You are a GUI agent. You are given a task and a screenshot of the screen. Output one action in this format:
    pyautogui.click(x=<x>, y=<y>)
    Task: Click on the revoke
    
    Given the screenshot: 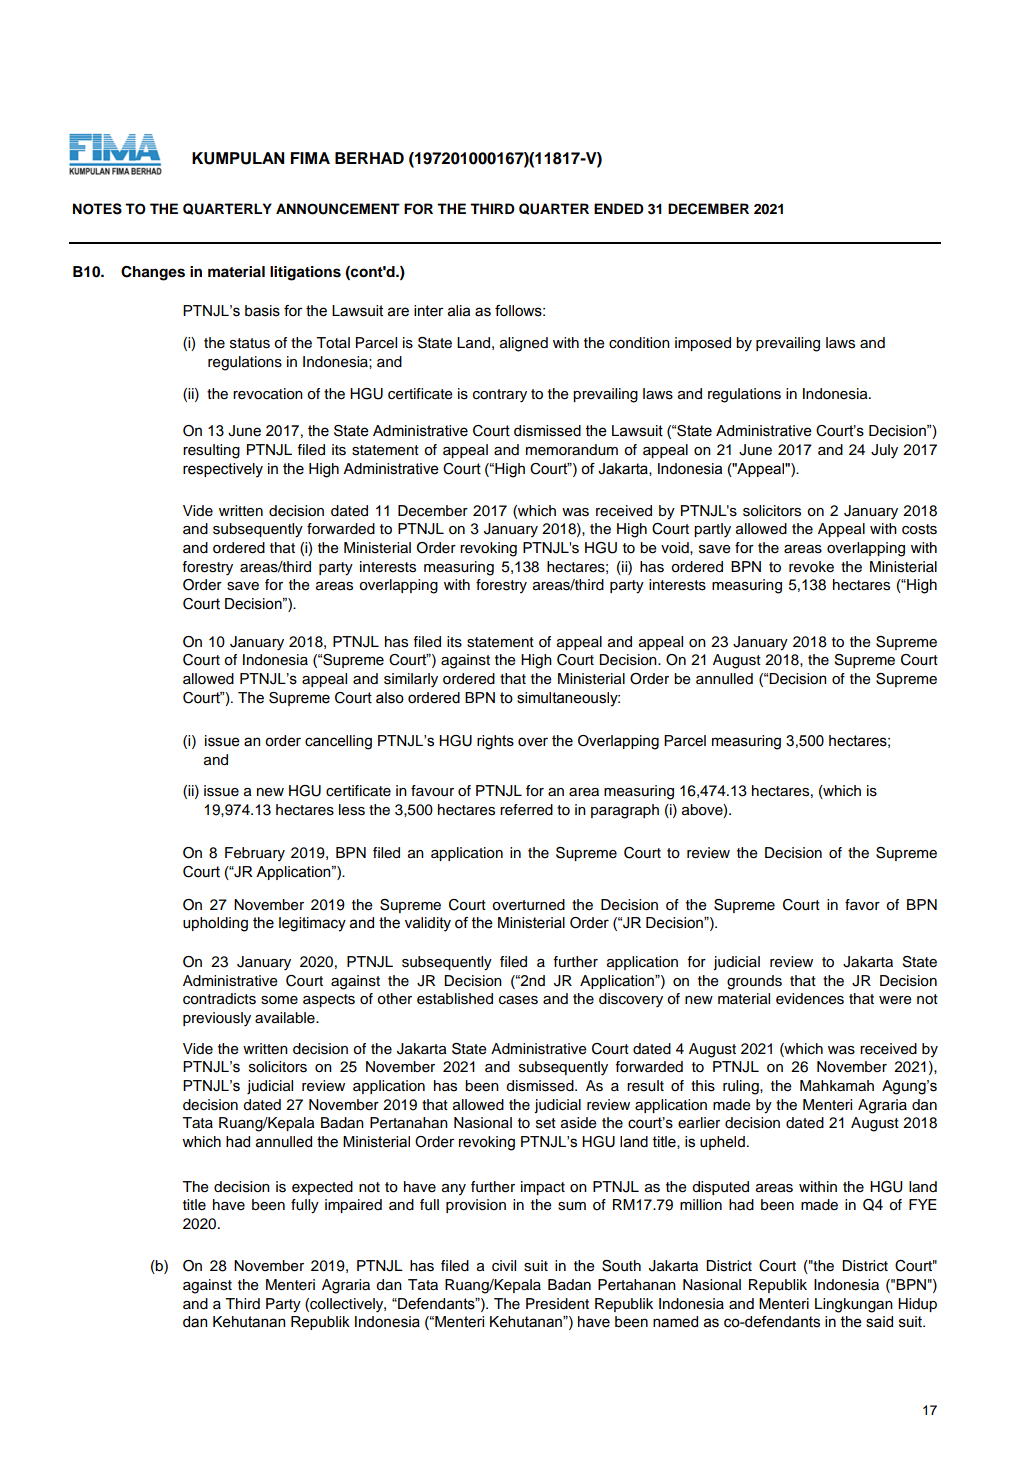 What is the action you would take?
    pyautogui.click(x=811, y=567)
